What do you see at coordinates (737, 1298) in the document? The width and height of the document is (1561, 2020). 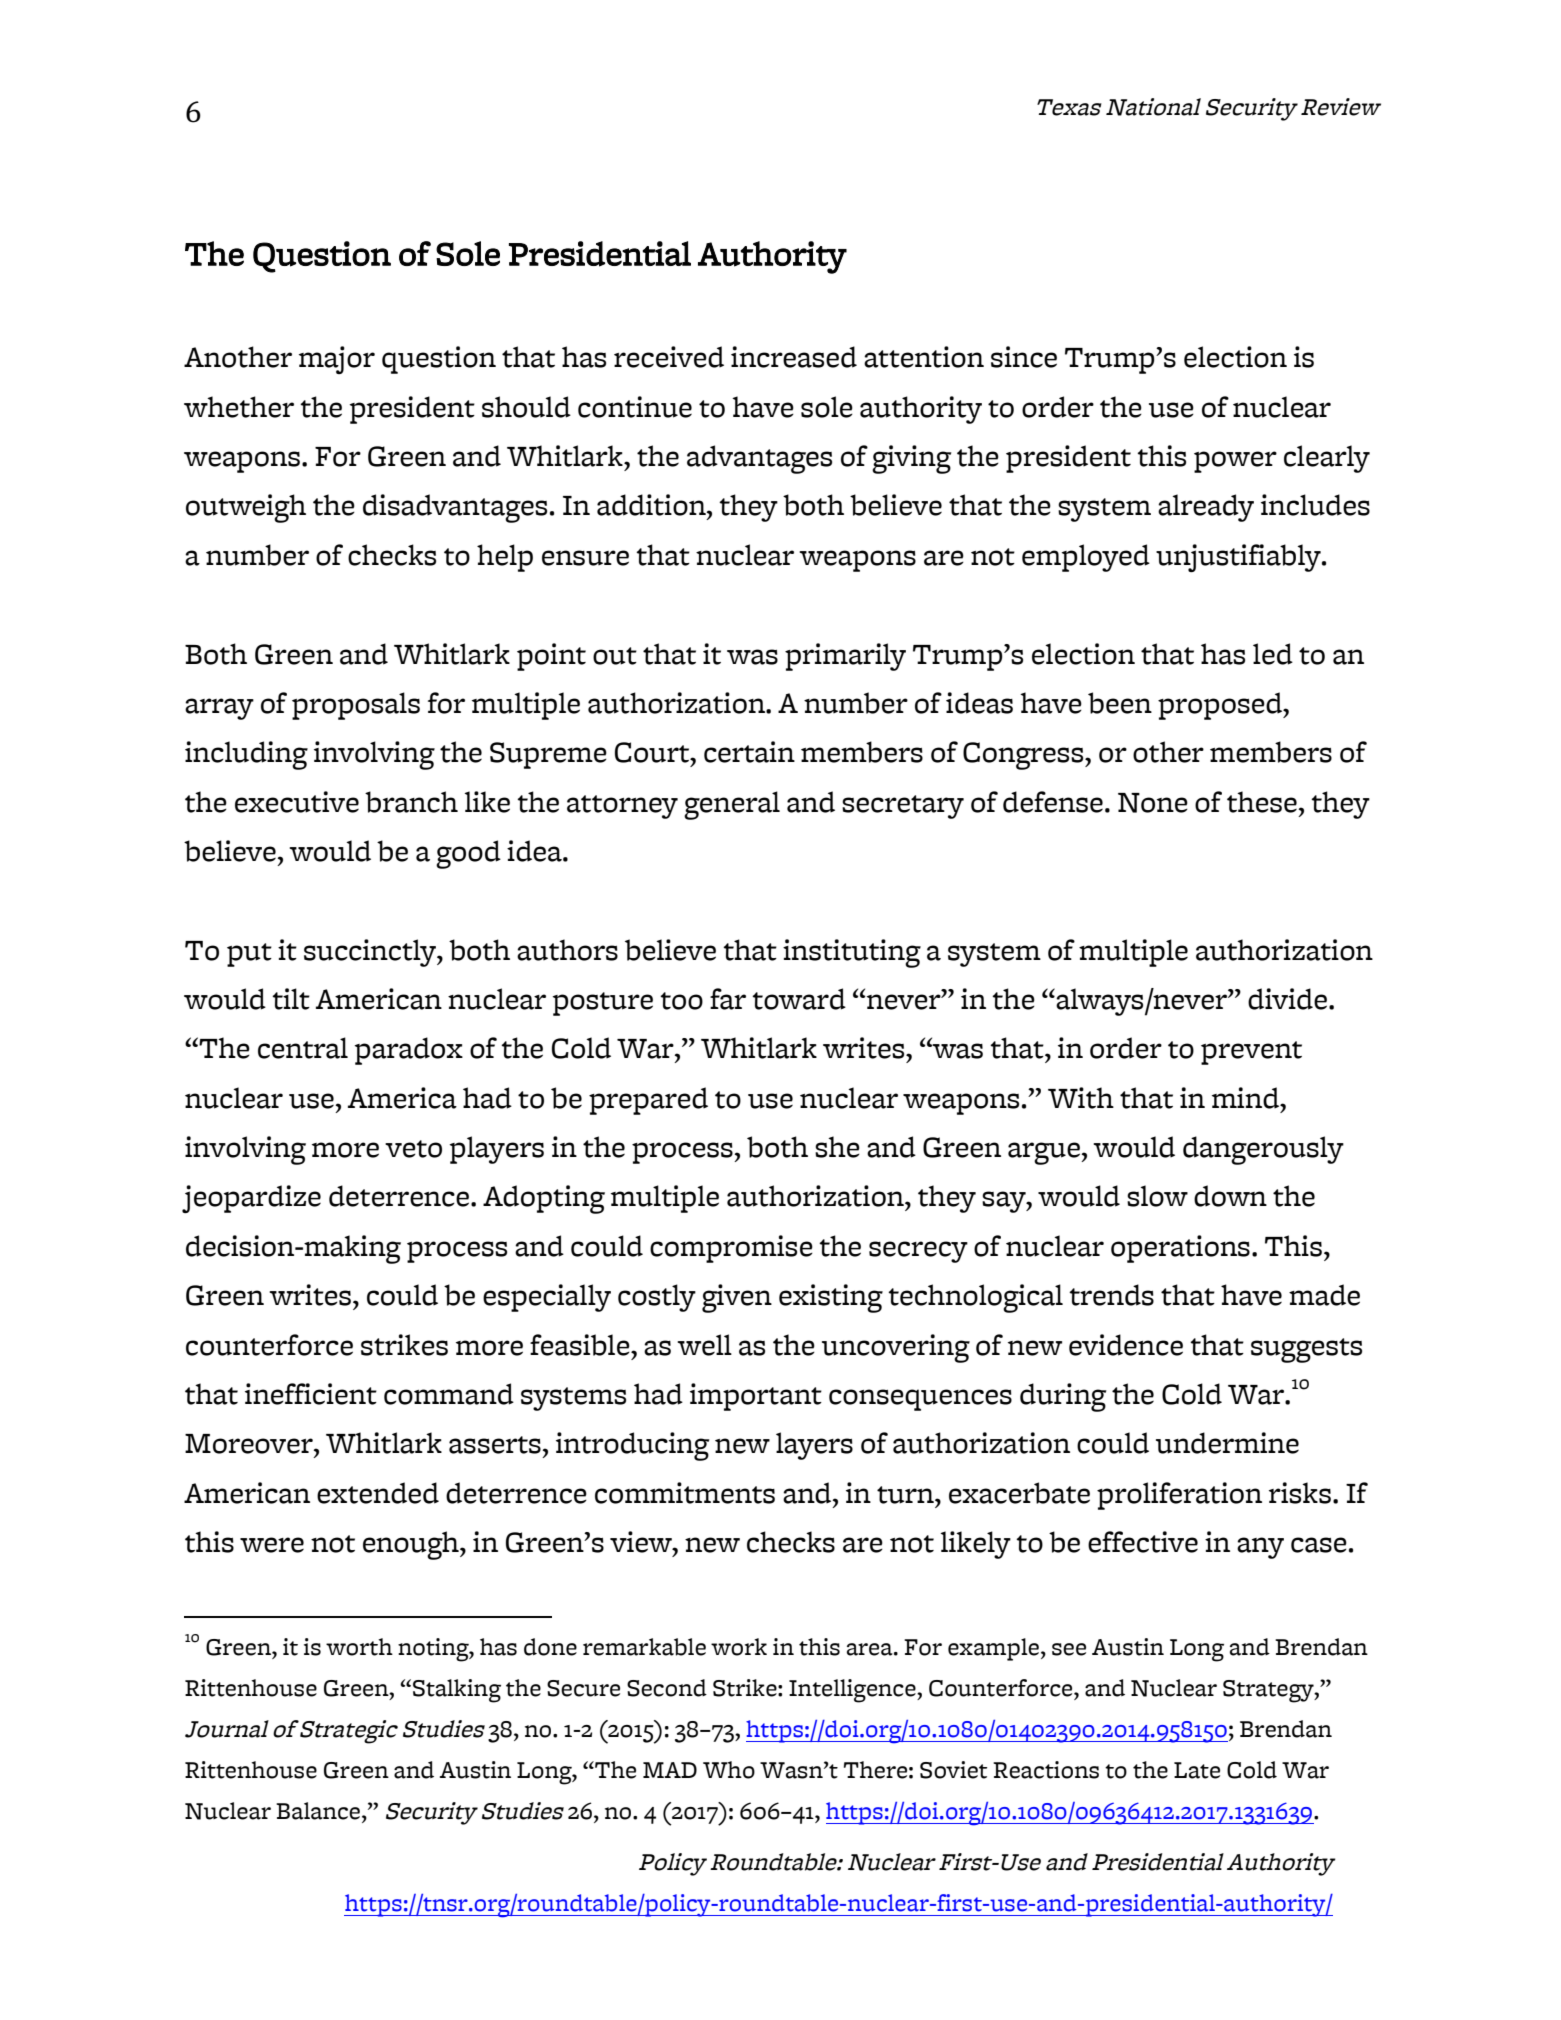 I see `given` at bounding box center [737, 1298].
